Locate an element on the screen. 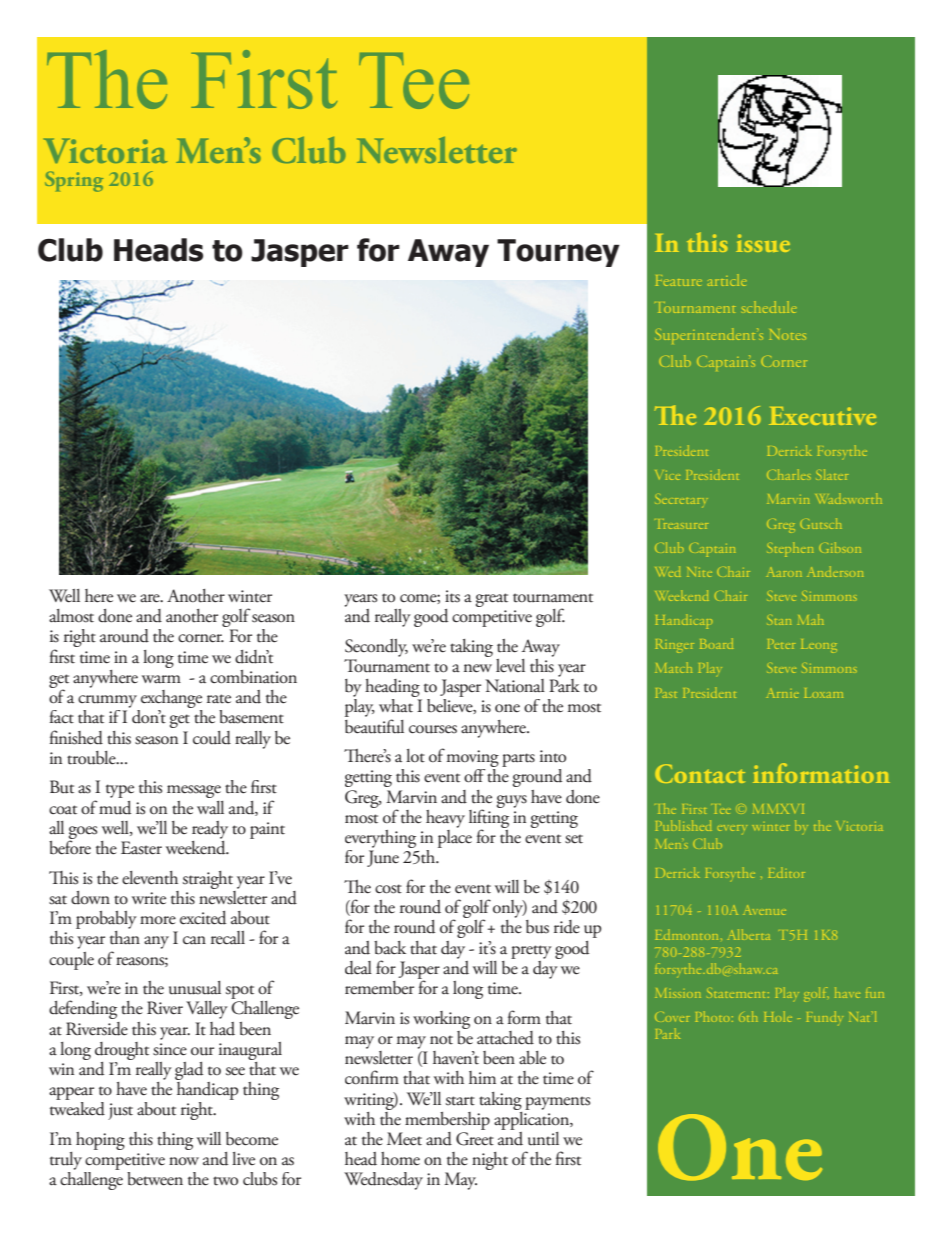 The width and height of the screenshot is (952, 1233). issue is located at coordinates (763, 243).
